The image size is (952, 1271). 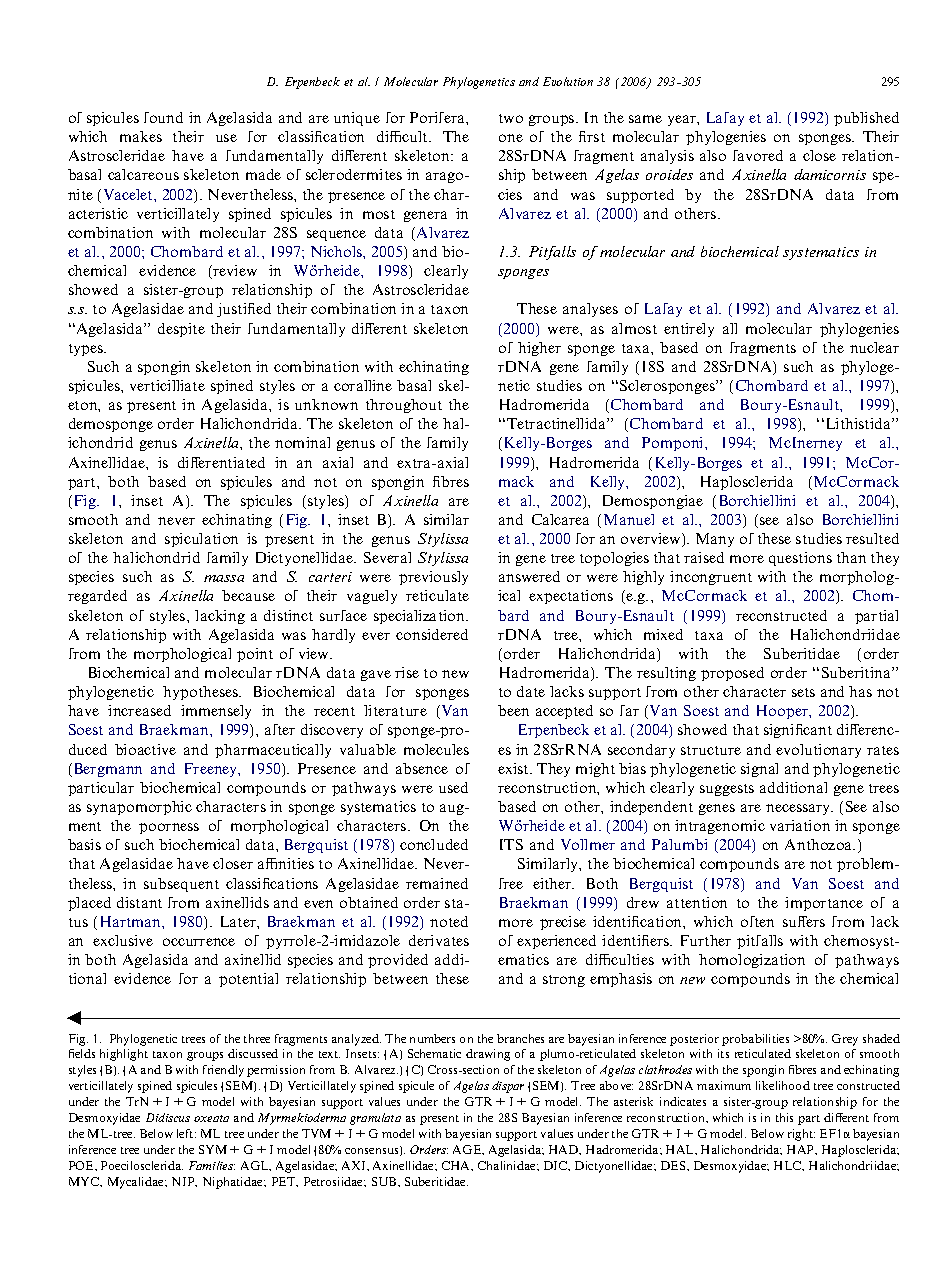 What do you see at coordinates (169, 828) in the screenshot?
I see `poorness` at bounding box center [169, 828].
